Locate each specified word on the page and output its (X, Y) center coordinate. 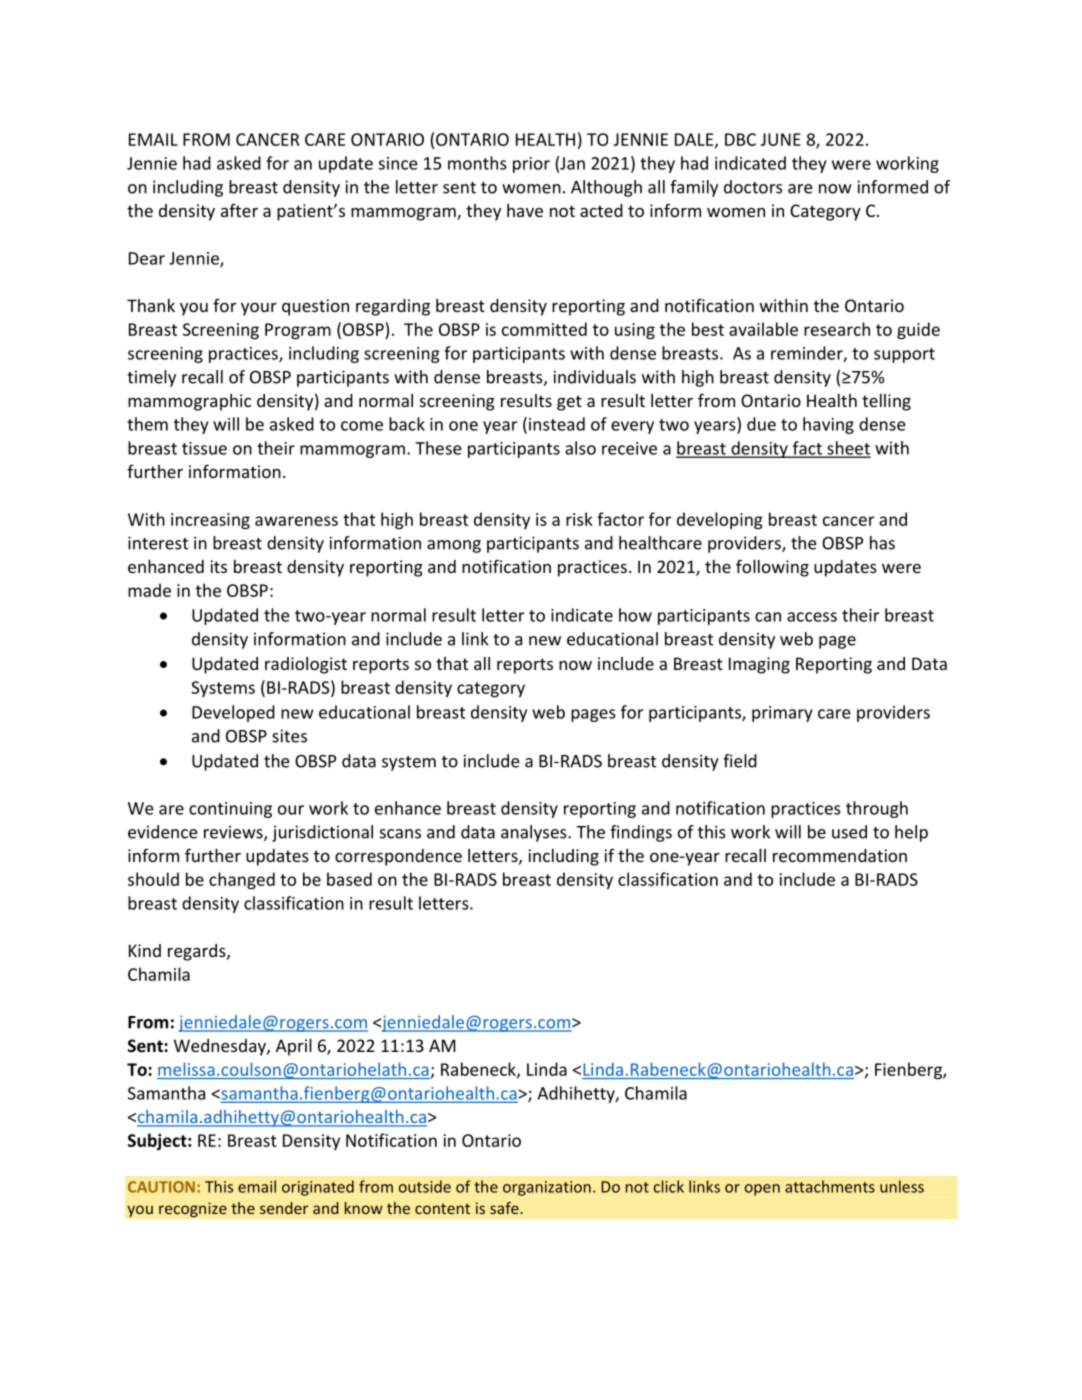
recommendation (840, 855)
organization (547, 1188)
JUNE (781, 139)
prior (531, 165)
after (239, 210)
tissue (204, 448)
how (635, 615)
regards (198, 952)
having (828, 425)
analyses (535, 833)
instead (557, 424)
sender (284, 1208)
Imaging (759, 665)
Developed (233, 713)
